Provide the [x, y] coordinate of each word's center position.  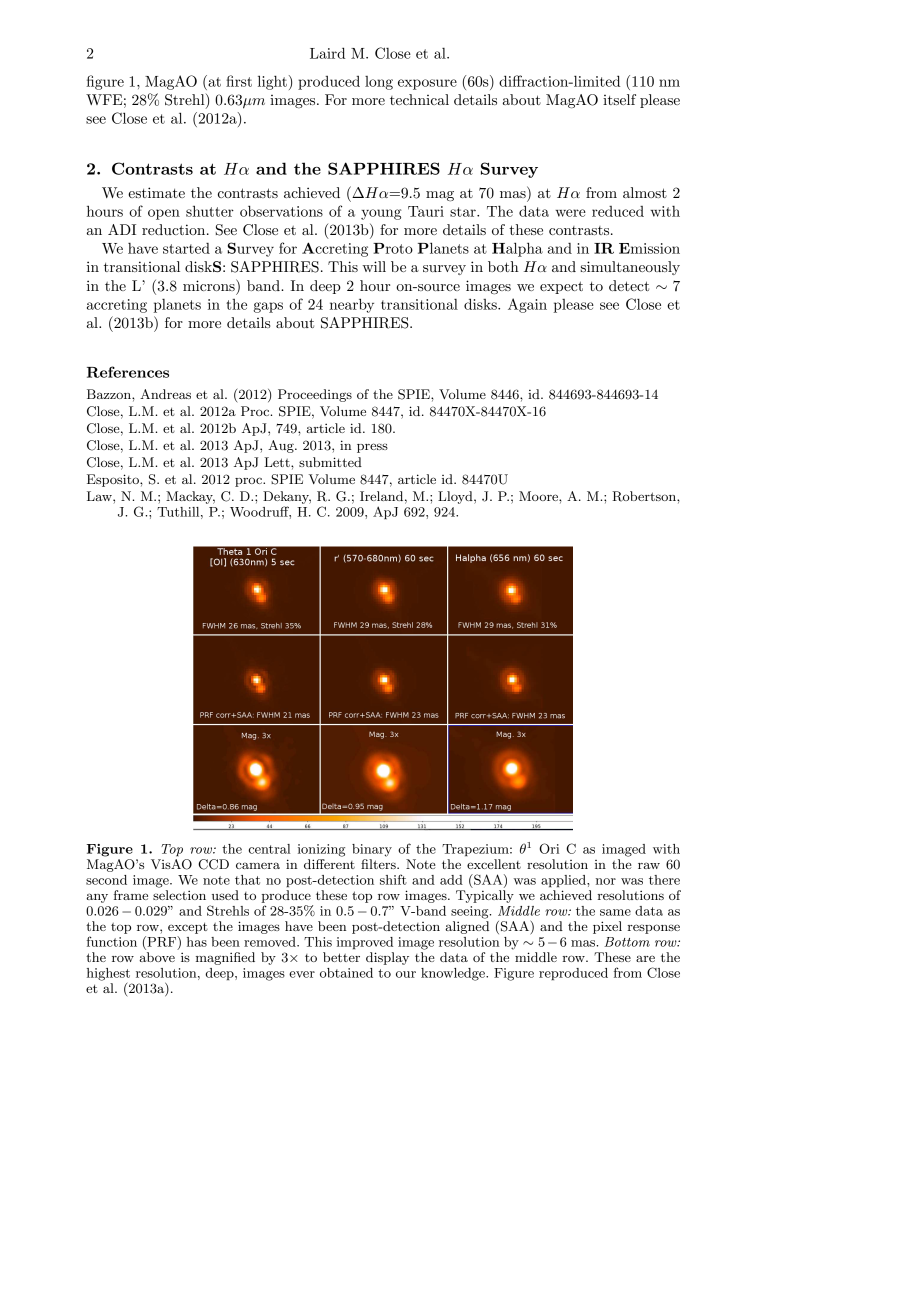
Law [100, 496]
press [372, 448]
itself [619, 99]
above [157, 957]
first [239, 81]
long [379, 83]
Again [527, 305]
